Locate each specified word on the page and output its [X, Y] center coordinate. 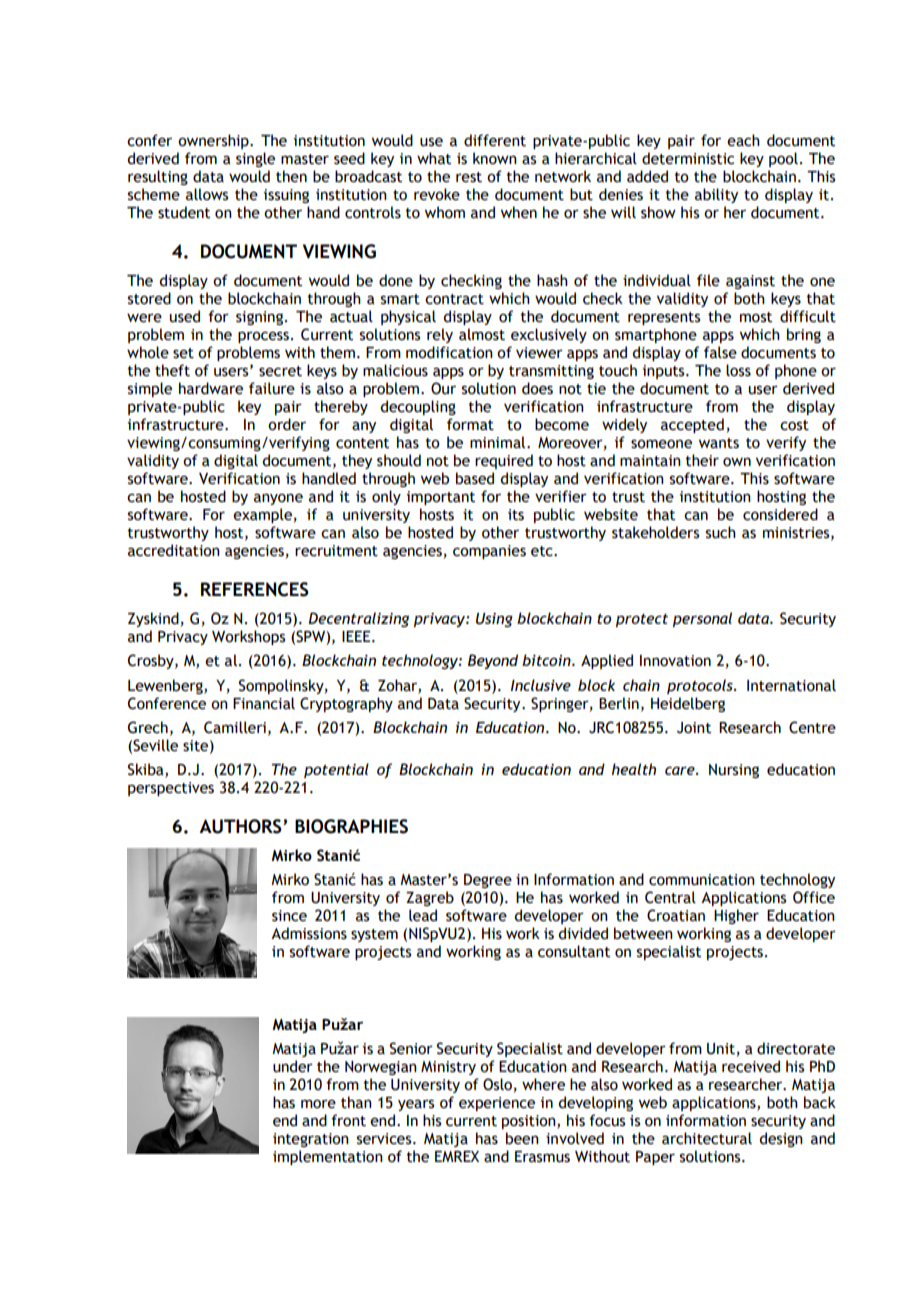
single [255, 159]
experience [497, 1104]
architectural [707, 1138]
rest [469, 177]
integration [311, 1140]
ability [716, 195]
